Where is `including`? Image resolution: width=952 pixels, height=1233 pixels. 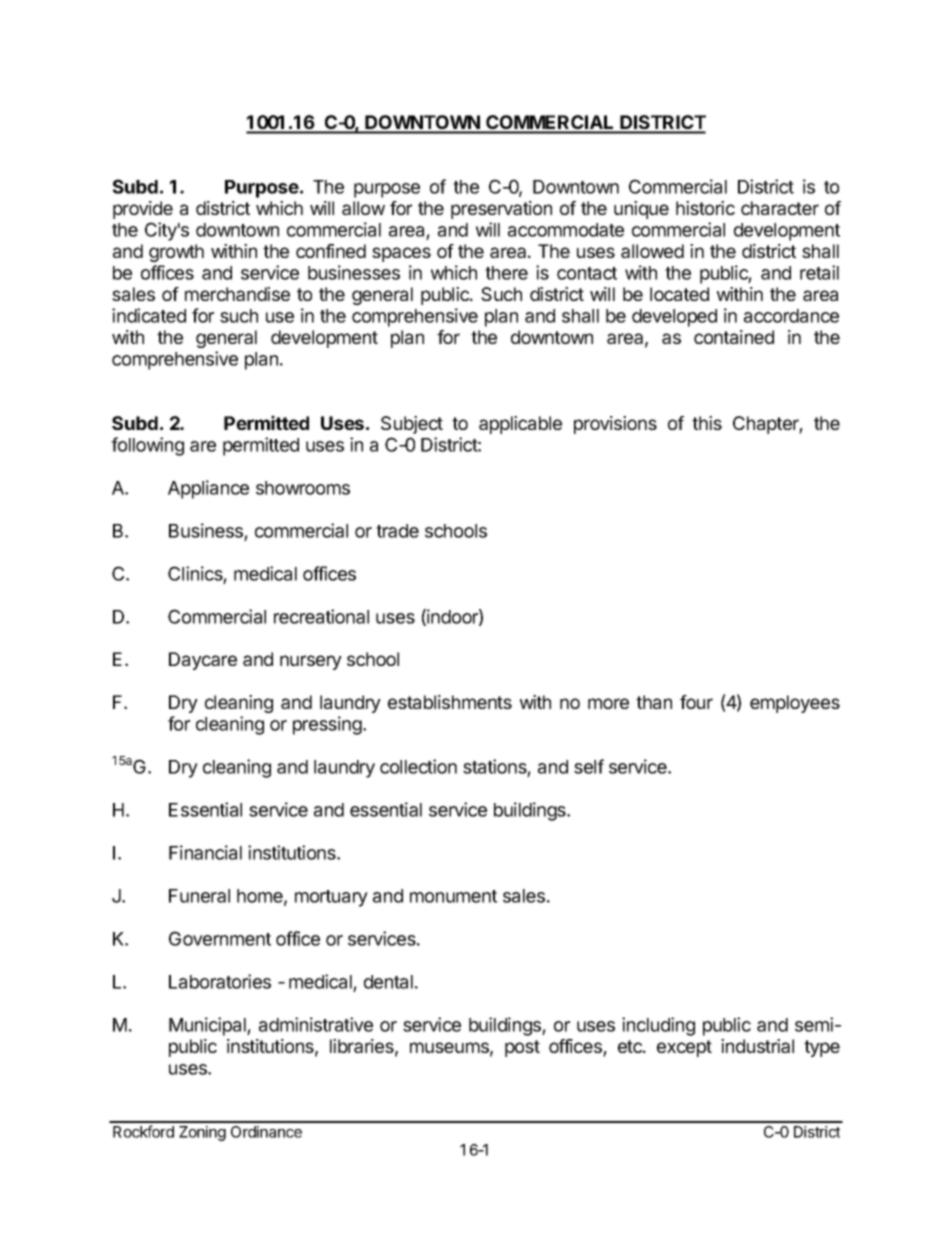 including is located at coordinates (658, 1026).
